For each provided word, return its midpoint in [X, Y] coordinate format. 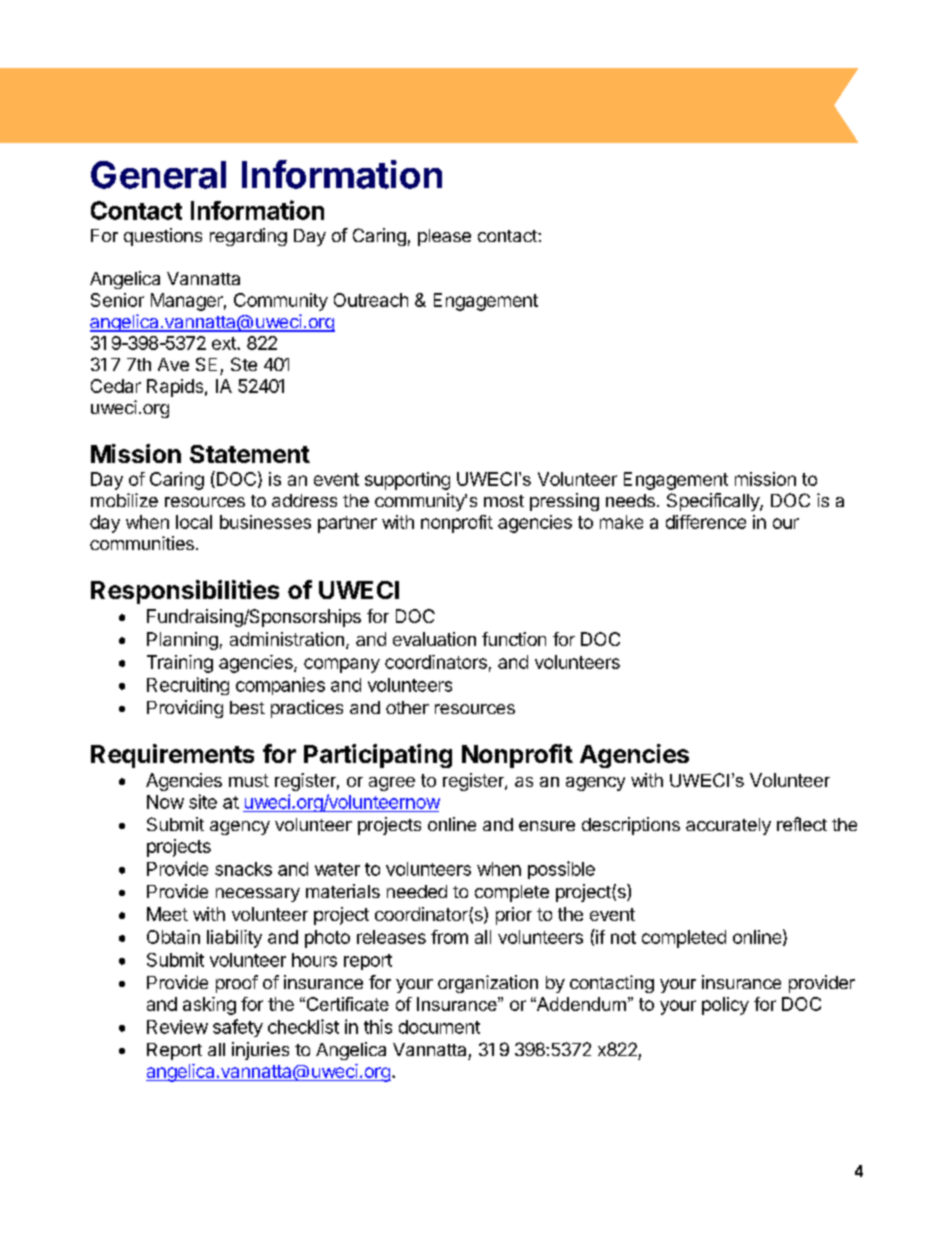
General [158, 175]
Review [177, 1027]
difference [706, 522]
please [444, 237]
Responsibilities [185, 592]
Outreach [371, 300]
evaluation [434, 639]
